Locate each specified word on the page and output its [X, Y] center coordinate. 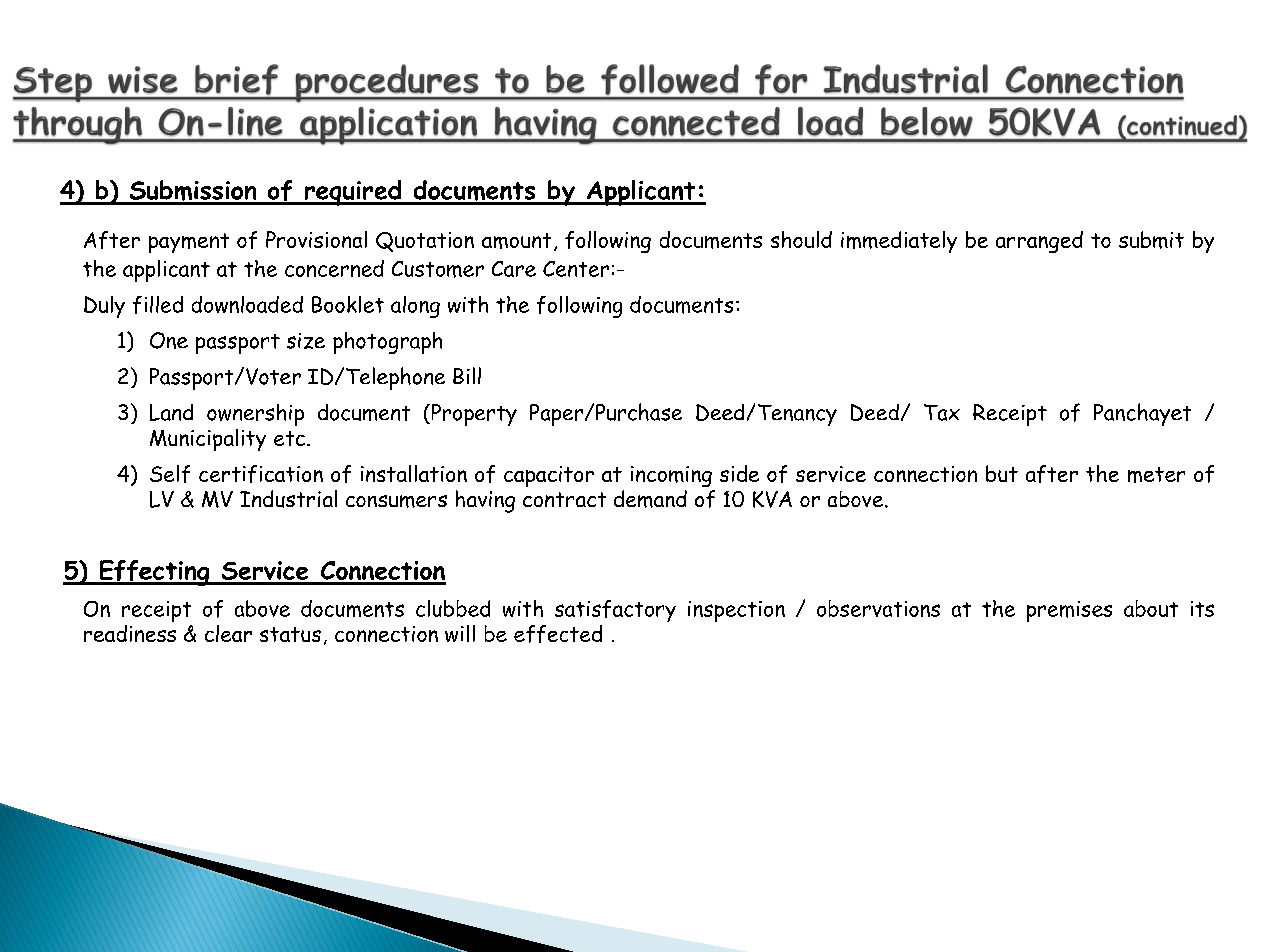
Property [473, 415]
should [801, 239]
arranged [1039, 242]
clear [228, 633]
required [353, 193]
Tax [942, 412]
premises [1069, 611]
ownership [255, 415]
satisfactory [615, 611]
